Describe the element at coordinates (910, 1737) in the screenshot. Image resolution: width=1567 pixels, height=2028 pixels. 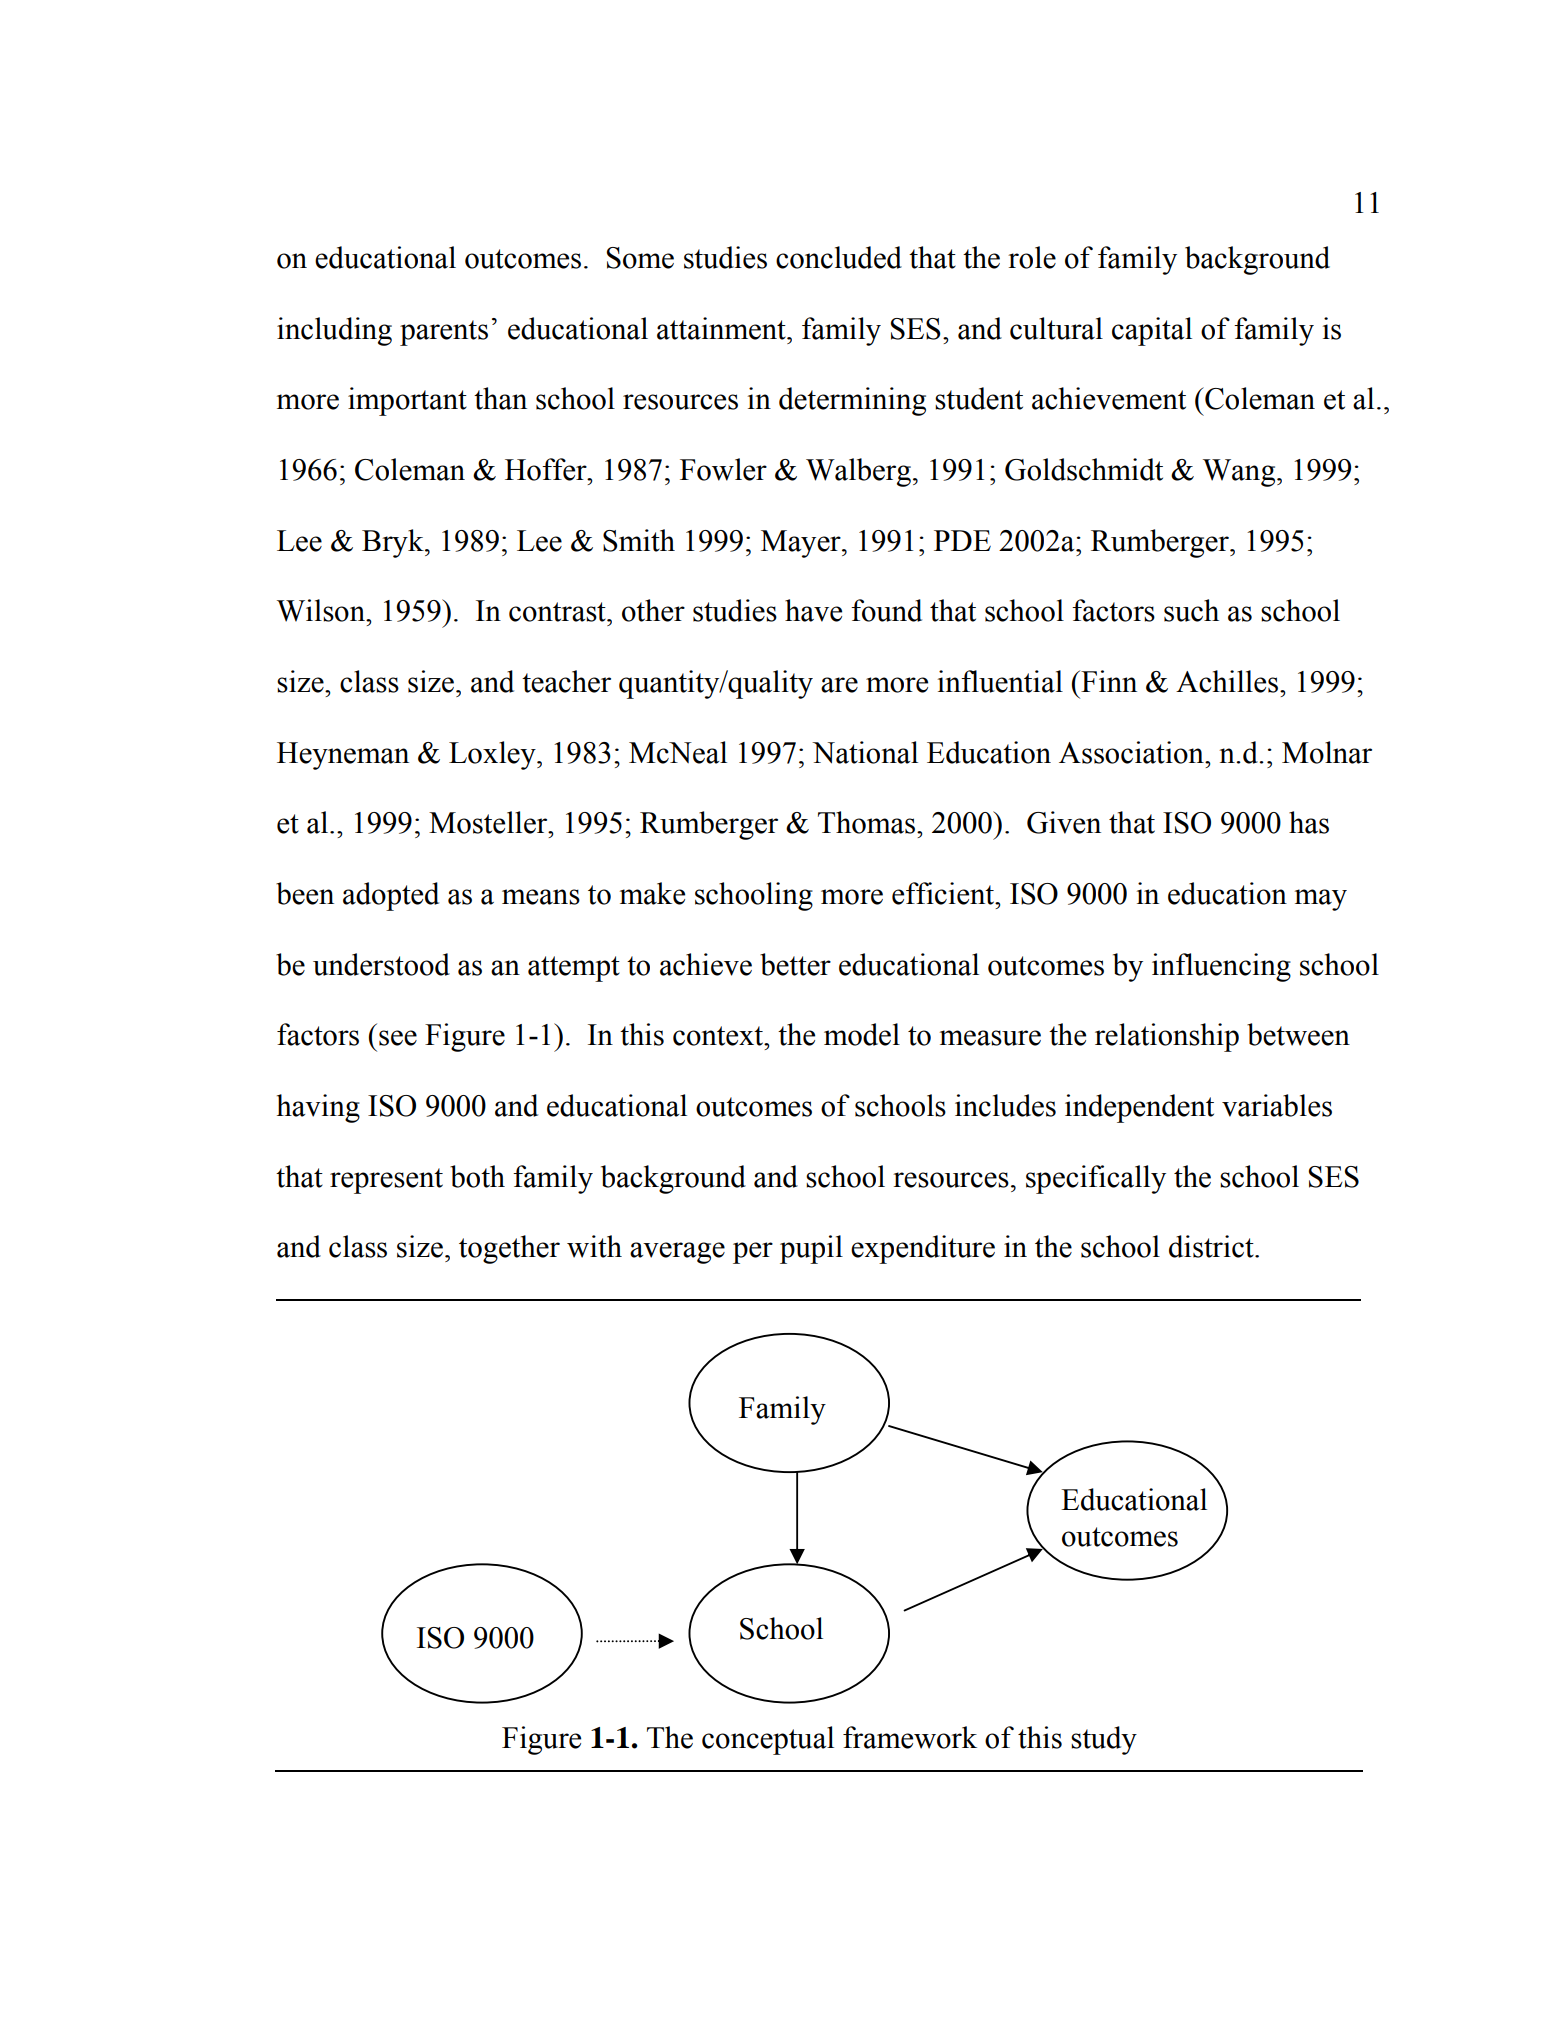
I see `framework` at that location.
